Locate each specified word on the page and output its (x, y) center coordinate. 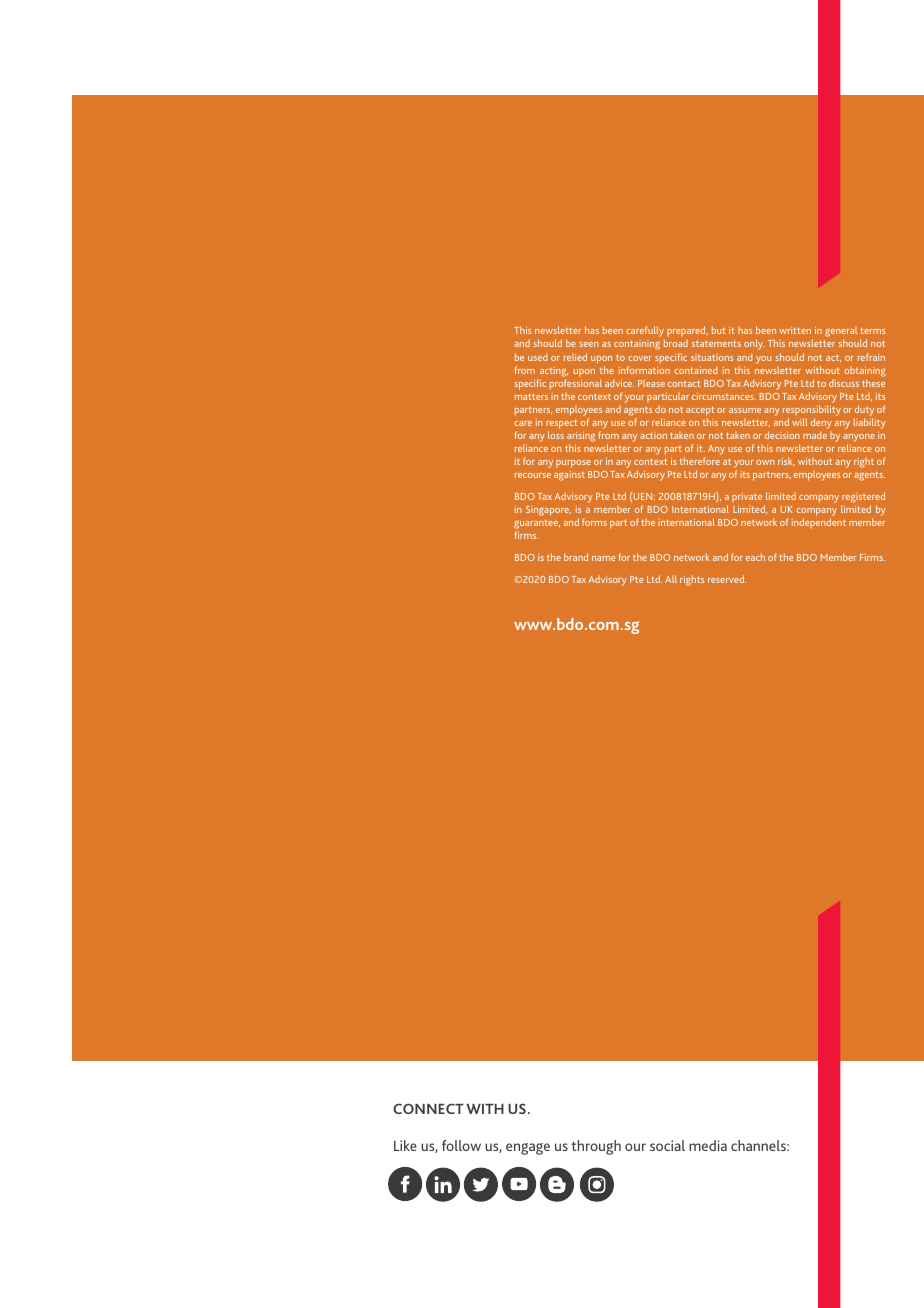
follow (461, 1145)
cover (640, 358)
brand (576, 557)
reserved (727, 579)
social (667, 1145)
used (538, 357)
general (841, 333)
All (671, 579)
